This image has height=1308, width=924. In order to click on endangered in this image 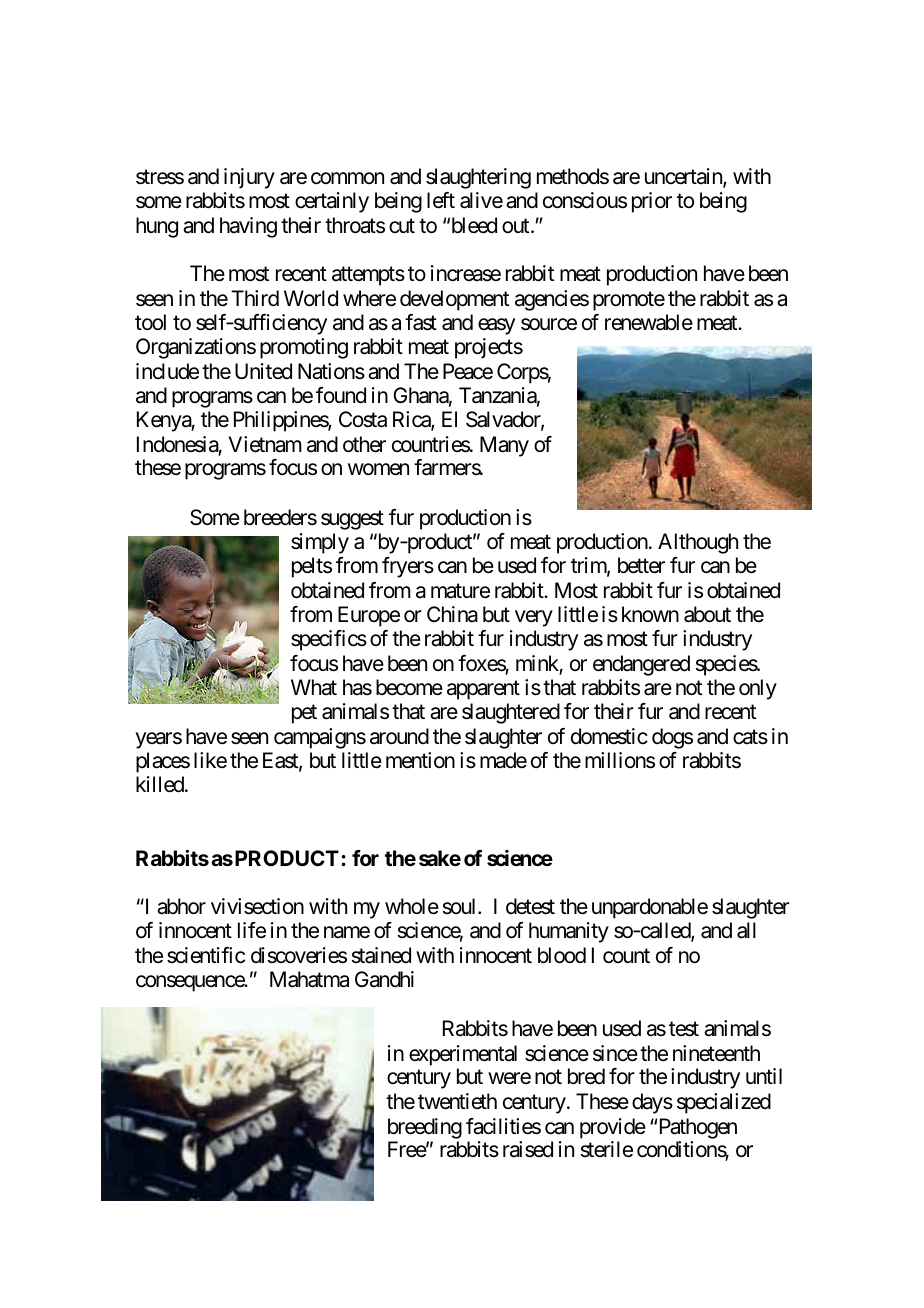, I will do `click(641, 665)`.
